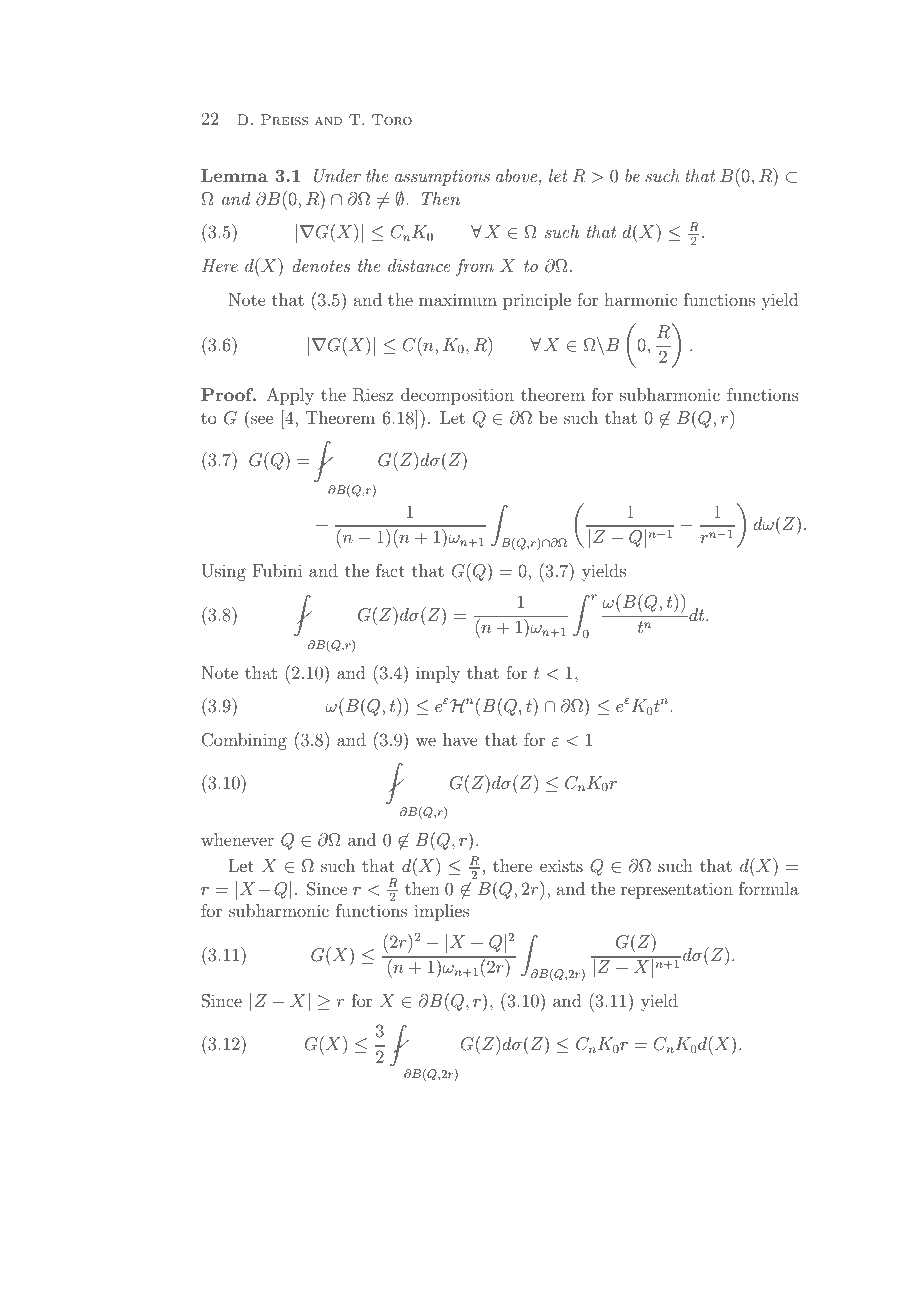  I want to click on fact, so click(390, 570).
